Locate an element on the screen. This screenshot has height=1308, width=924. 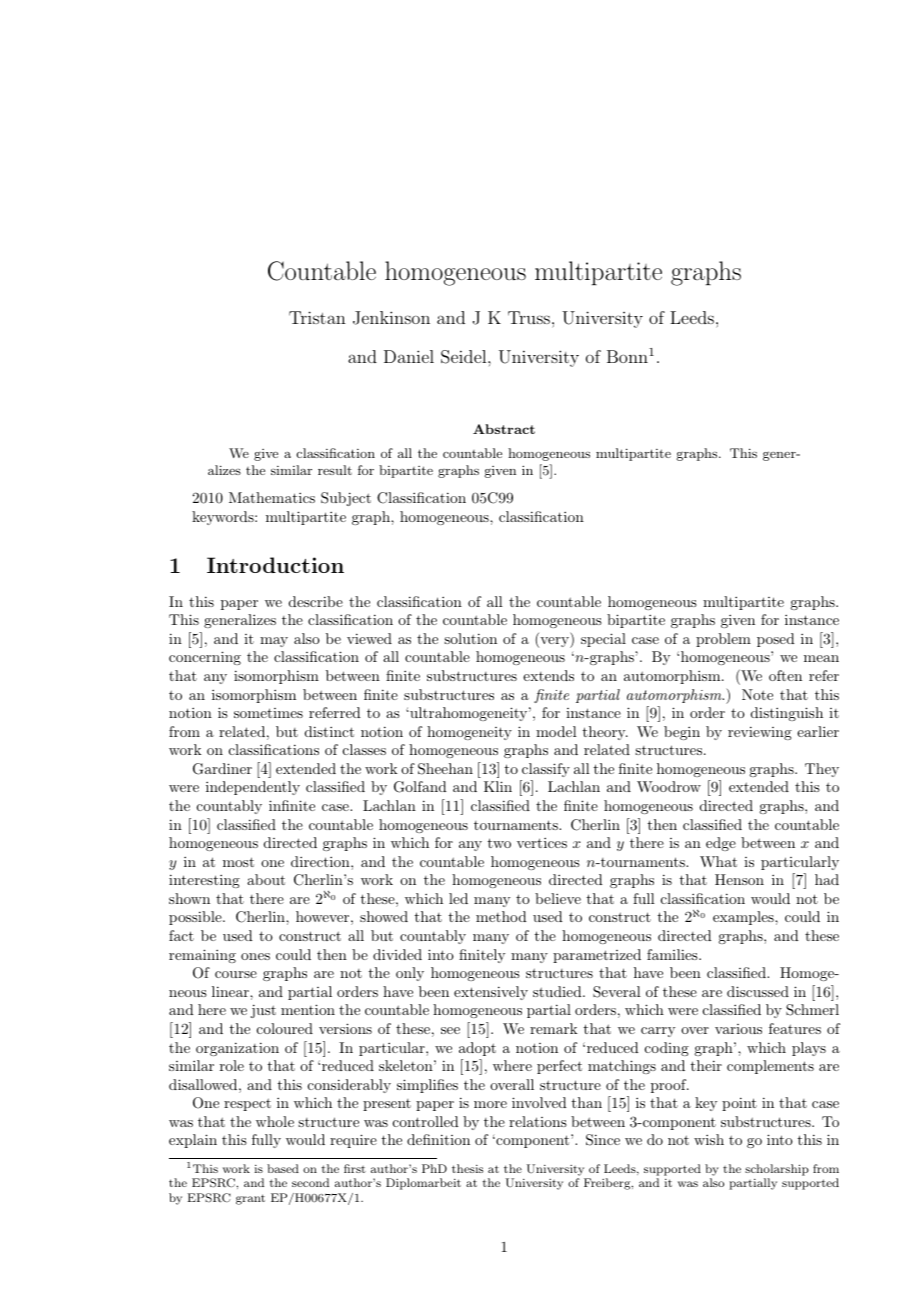
Introduction is located at coordinates (275, 565).
